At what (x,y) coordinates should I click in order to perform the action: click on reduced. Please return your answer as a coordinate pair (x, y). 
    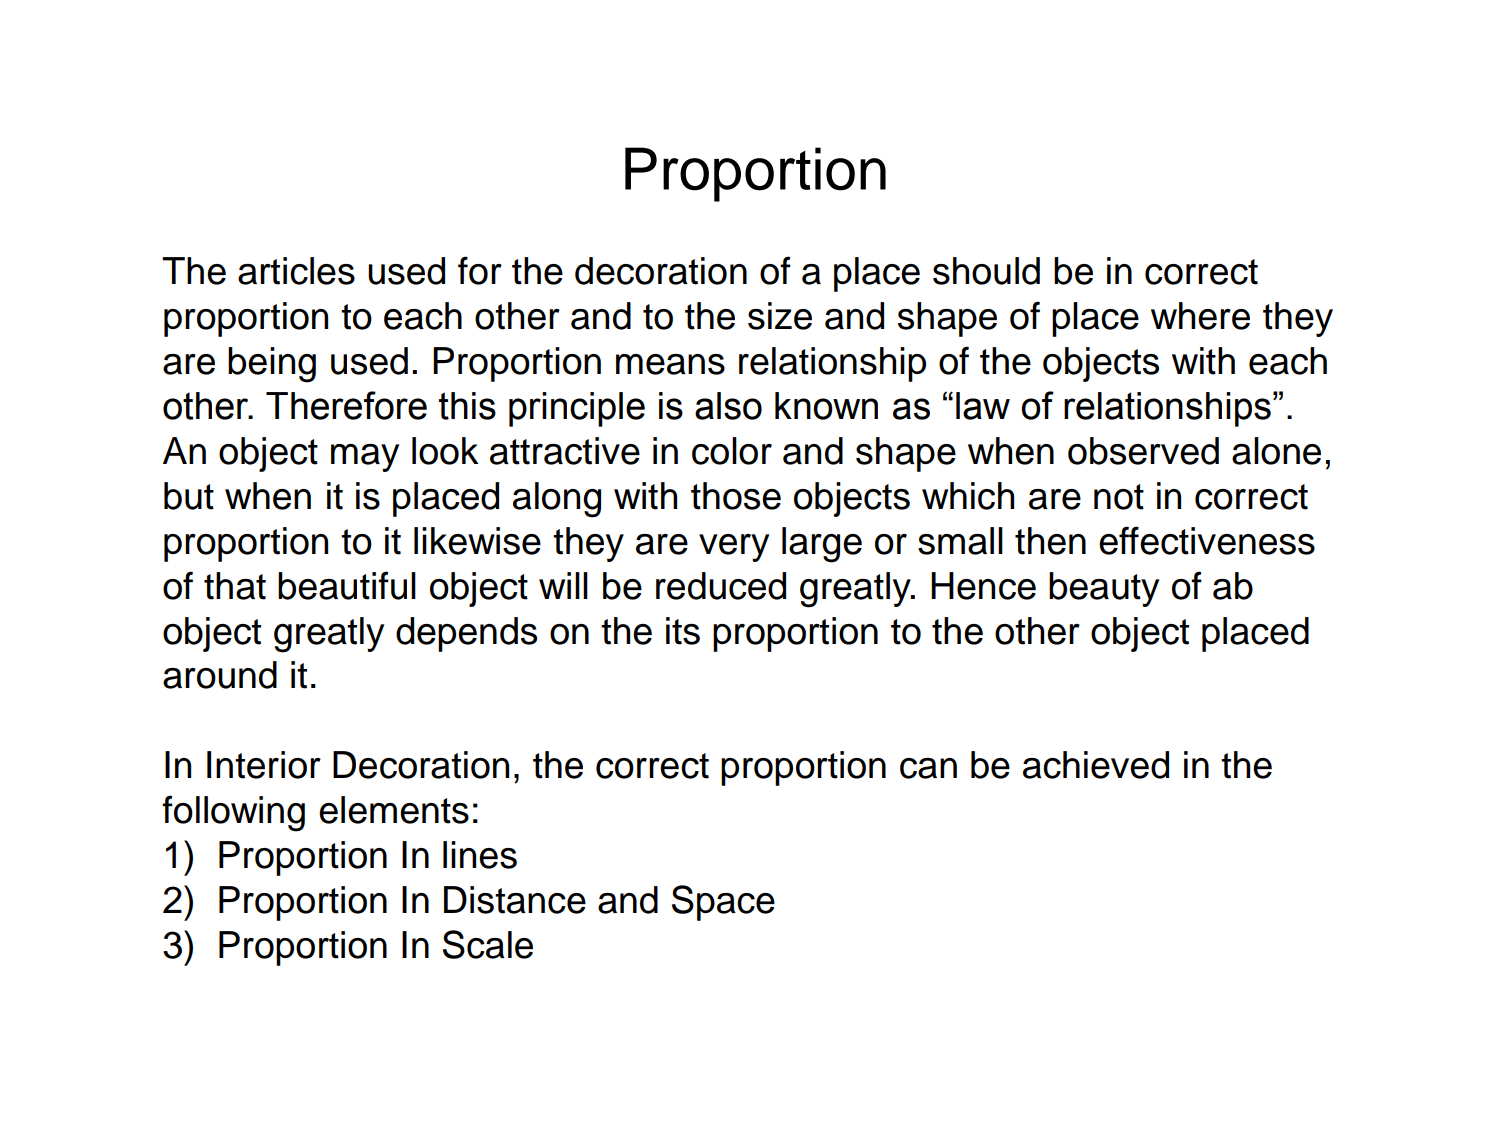
    Looking at the image, I should click on (721, 586).
